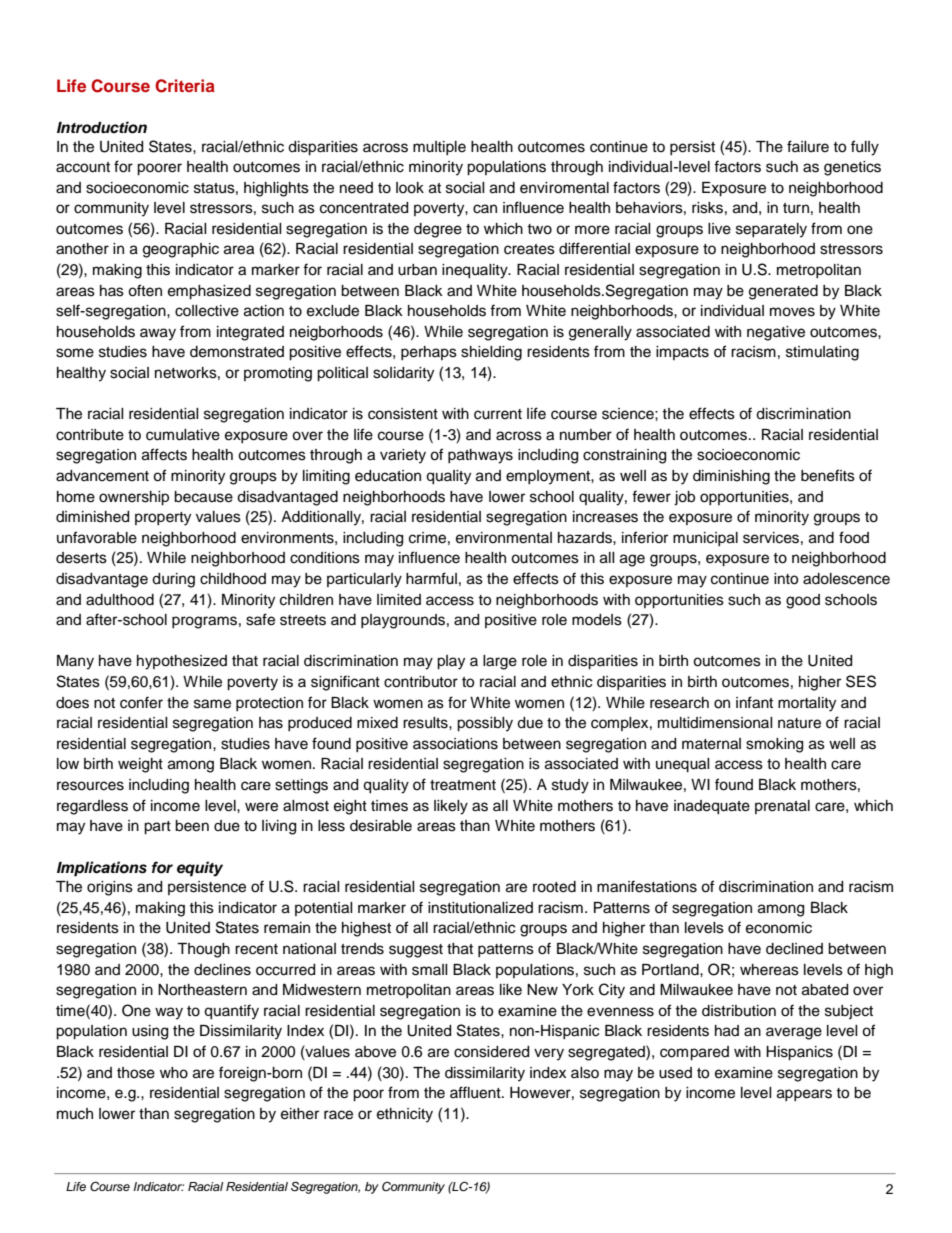 The height and width of the page is (1233, 952). What do you see at coordinates (480, 456) in the page?
I see `pathways` at bounding box center [480, 456].
